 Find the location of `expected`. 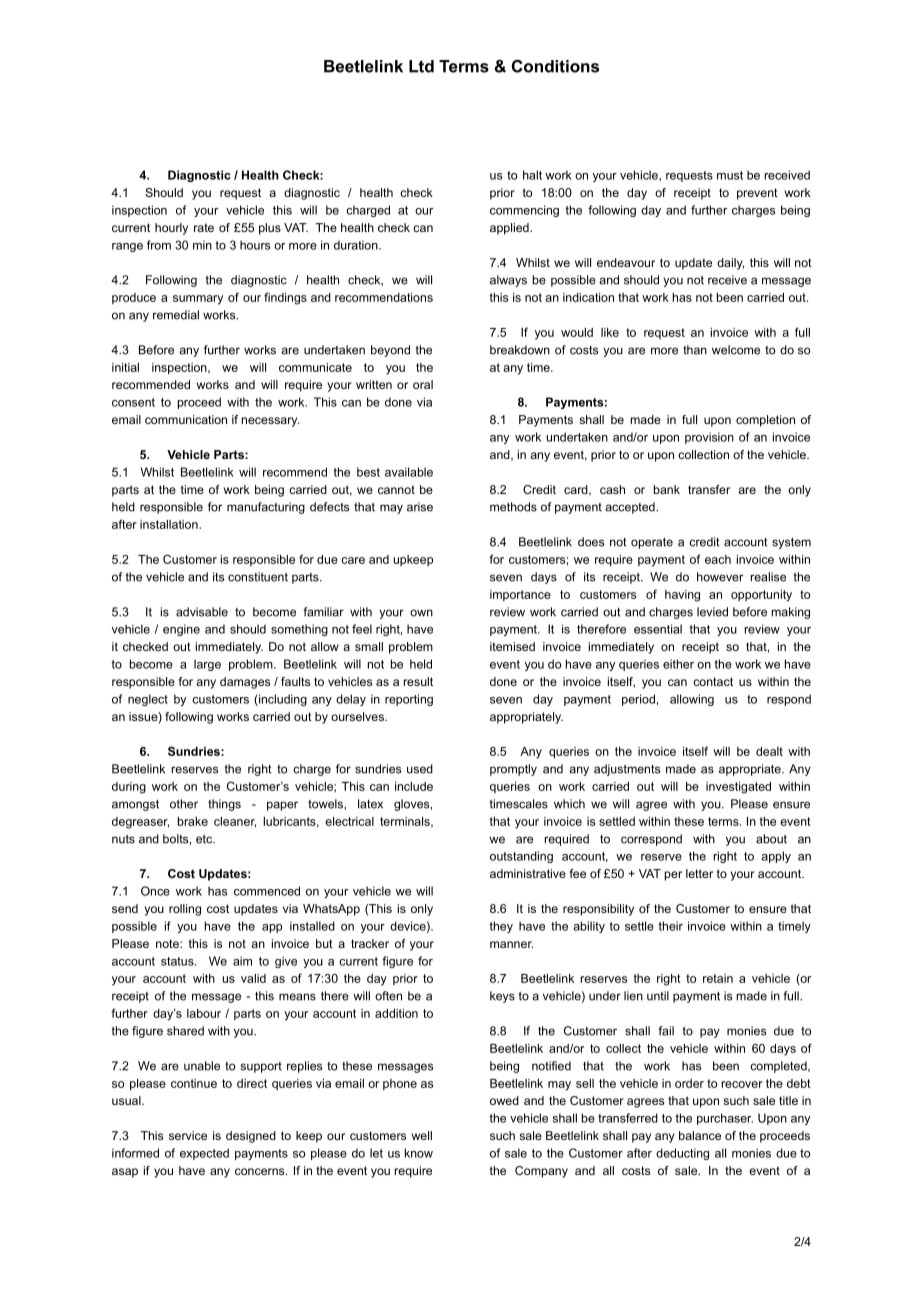

expected is located at coordinates (204, 1154).
